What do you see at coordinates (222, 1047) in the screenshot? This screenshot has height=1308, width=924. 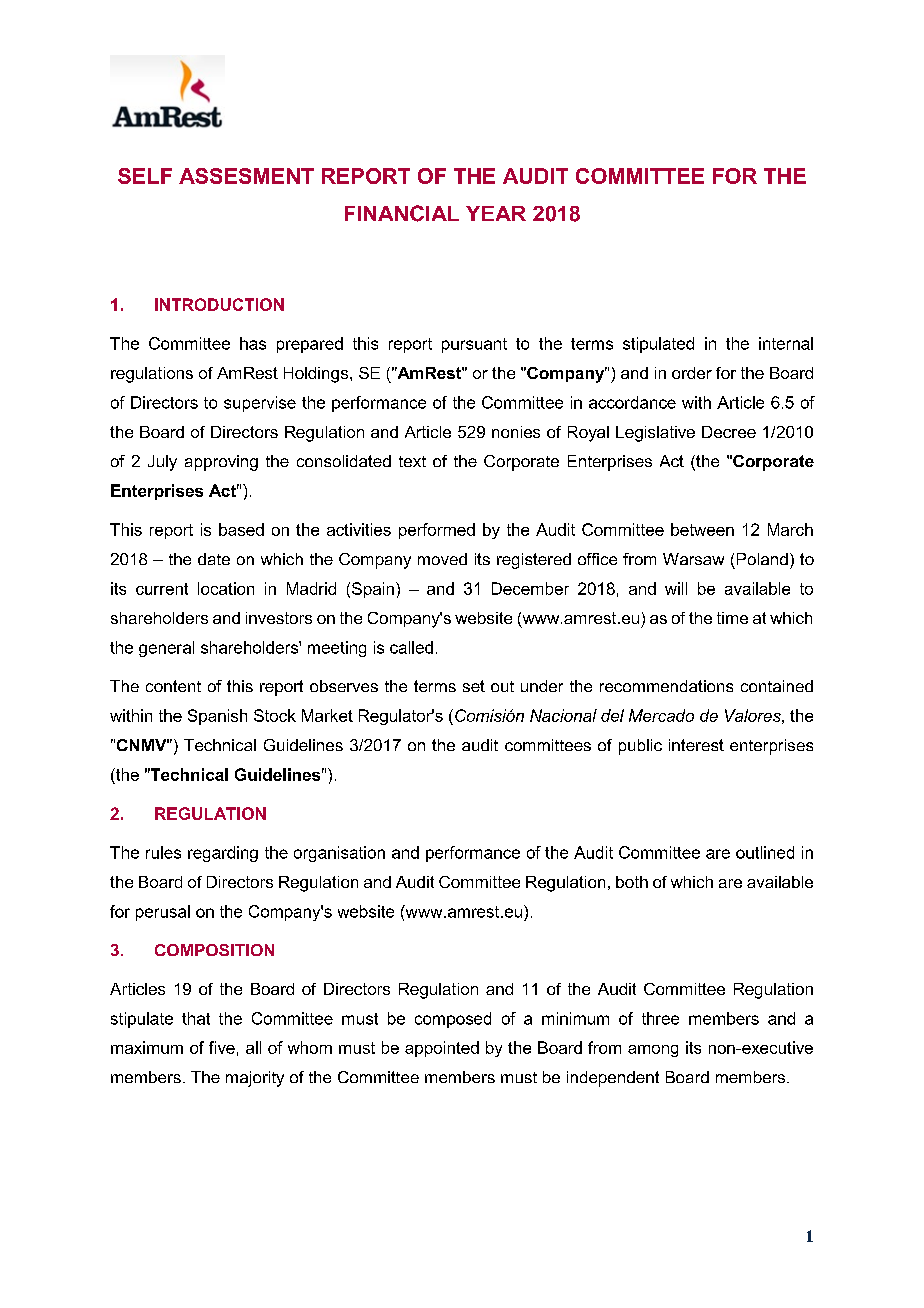 I see `five` at bounding box center [222, 1047].
